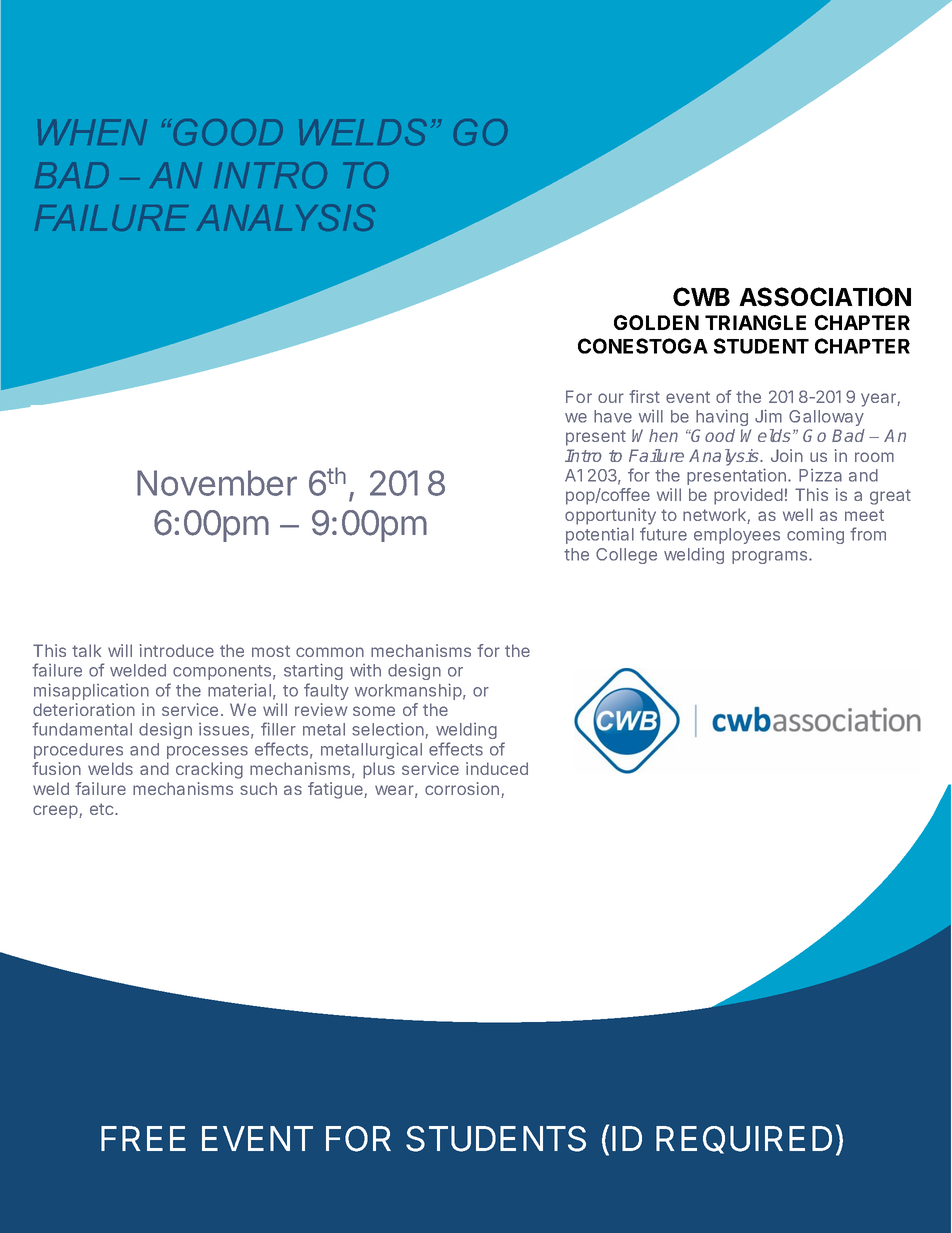 Image resolution: width=952 pixels, height=1233 pixels. Describe the element at coordinates (656, 322) in the screenshot. I see `GOLDEN` at that location.
